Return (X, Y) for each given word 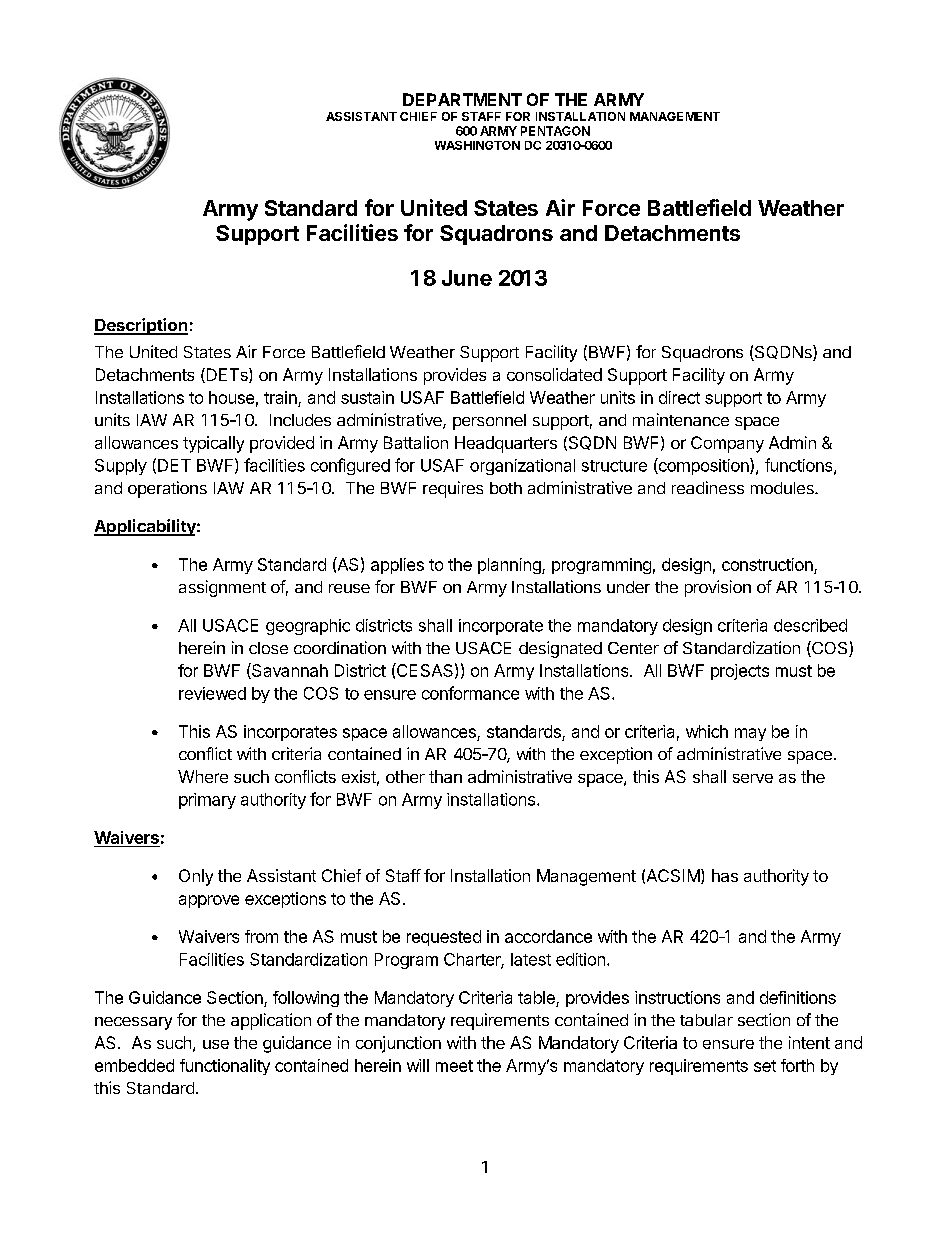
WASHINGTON (477, 145)
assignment (222, 588)
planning (510, 566)
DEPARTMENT (462, 99)
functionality (225, 1067)
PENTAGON (555, 131)
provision (718, 588)
